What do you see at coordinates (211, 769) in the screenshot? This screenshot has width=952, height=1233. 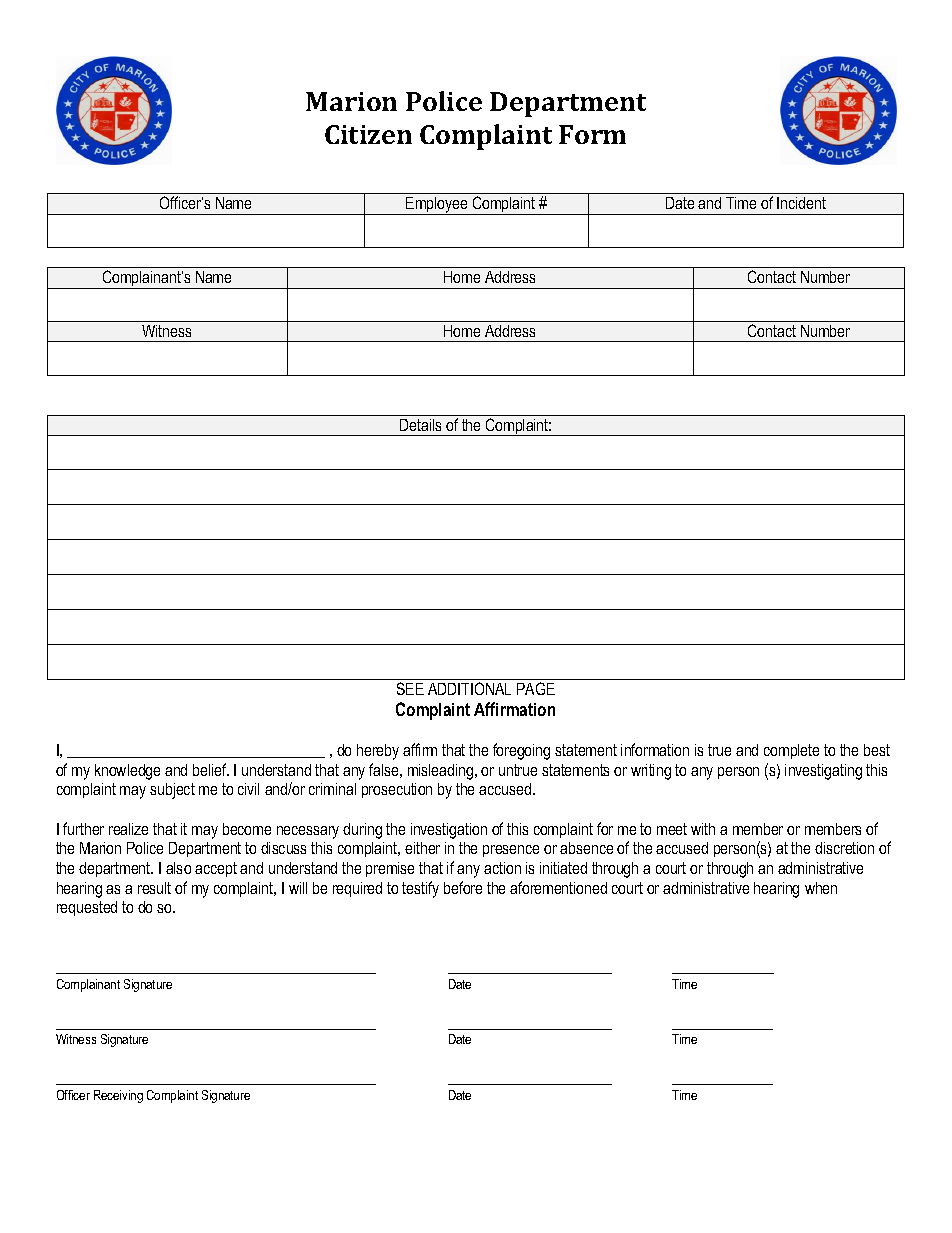 I see `belief` at bounding box center [211, 769].
